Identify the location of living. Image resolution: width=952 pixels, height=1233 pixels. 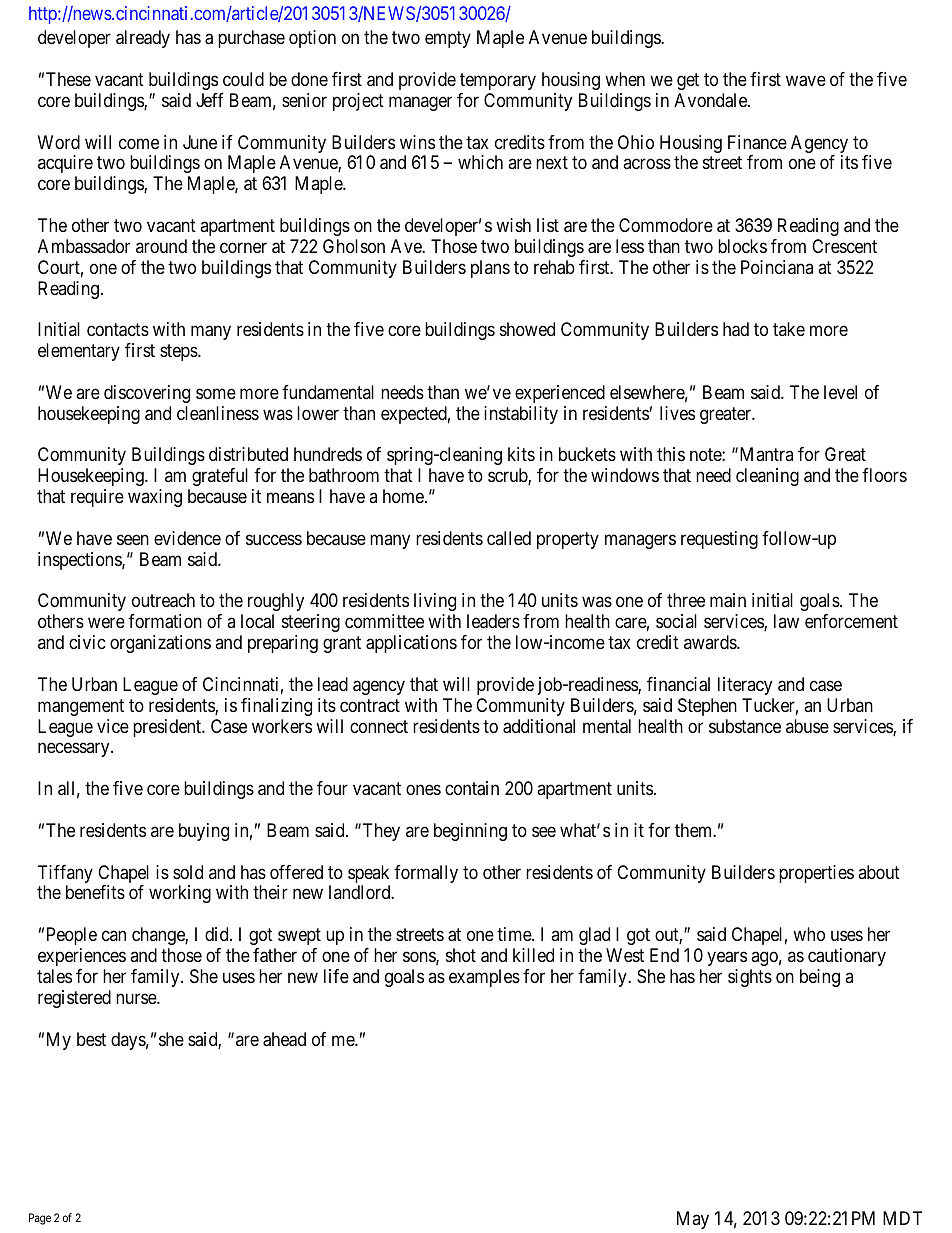
(435, 604).
